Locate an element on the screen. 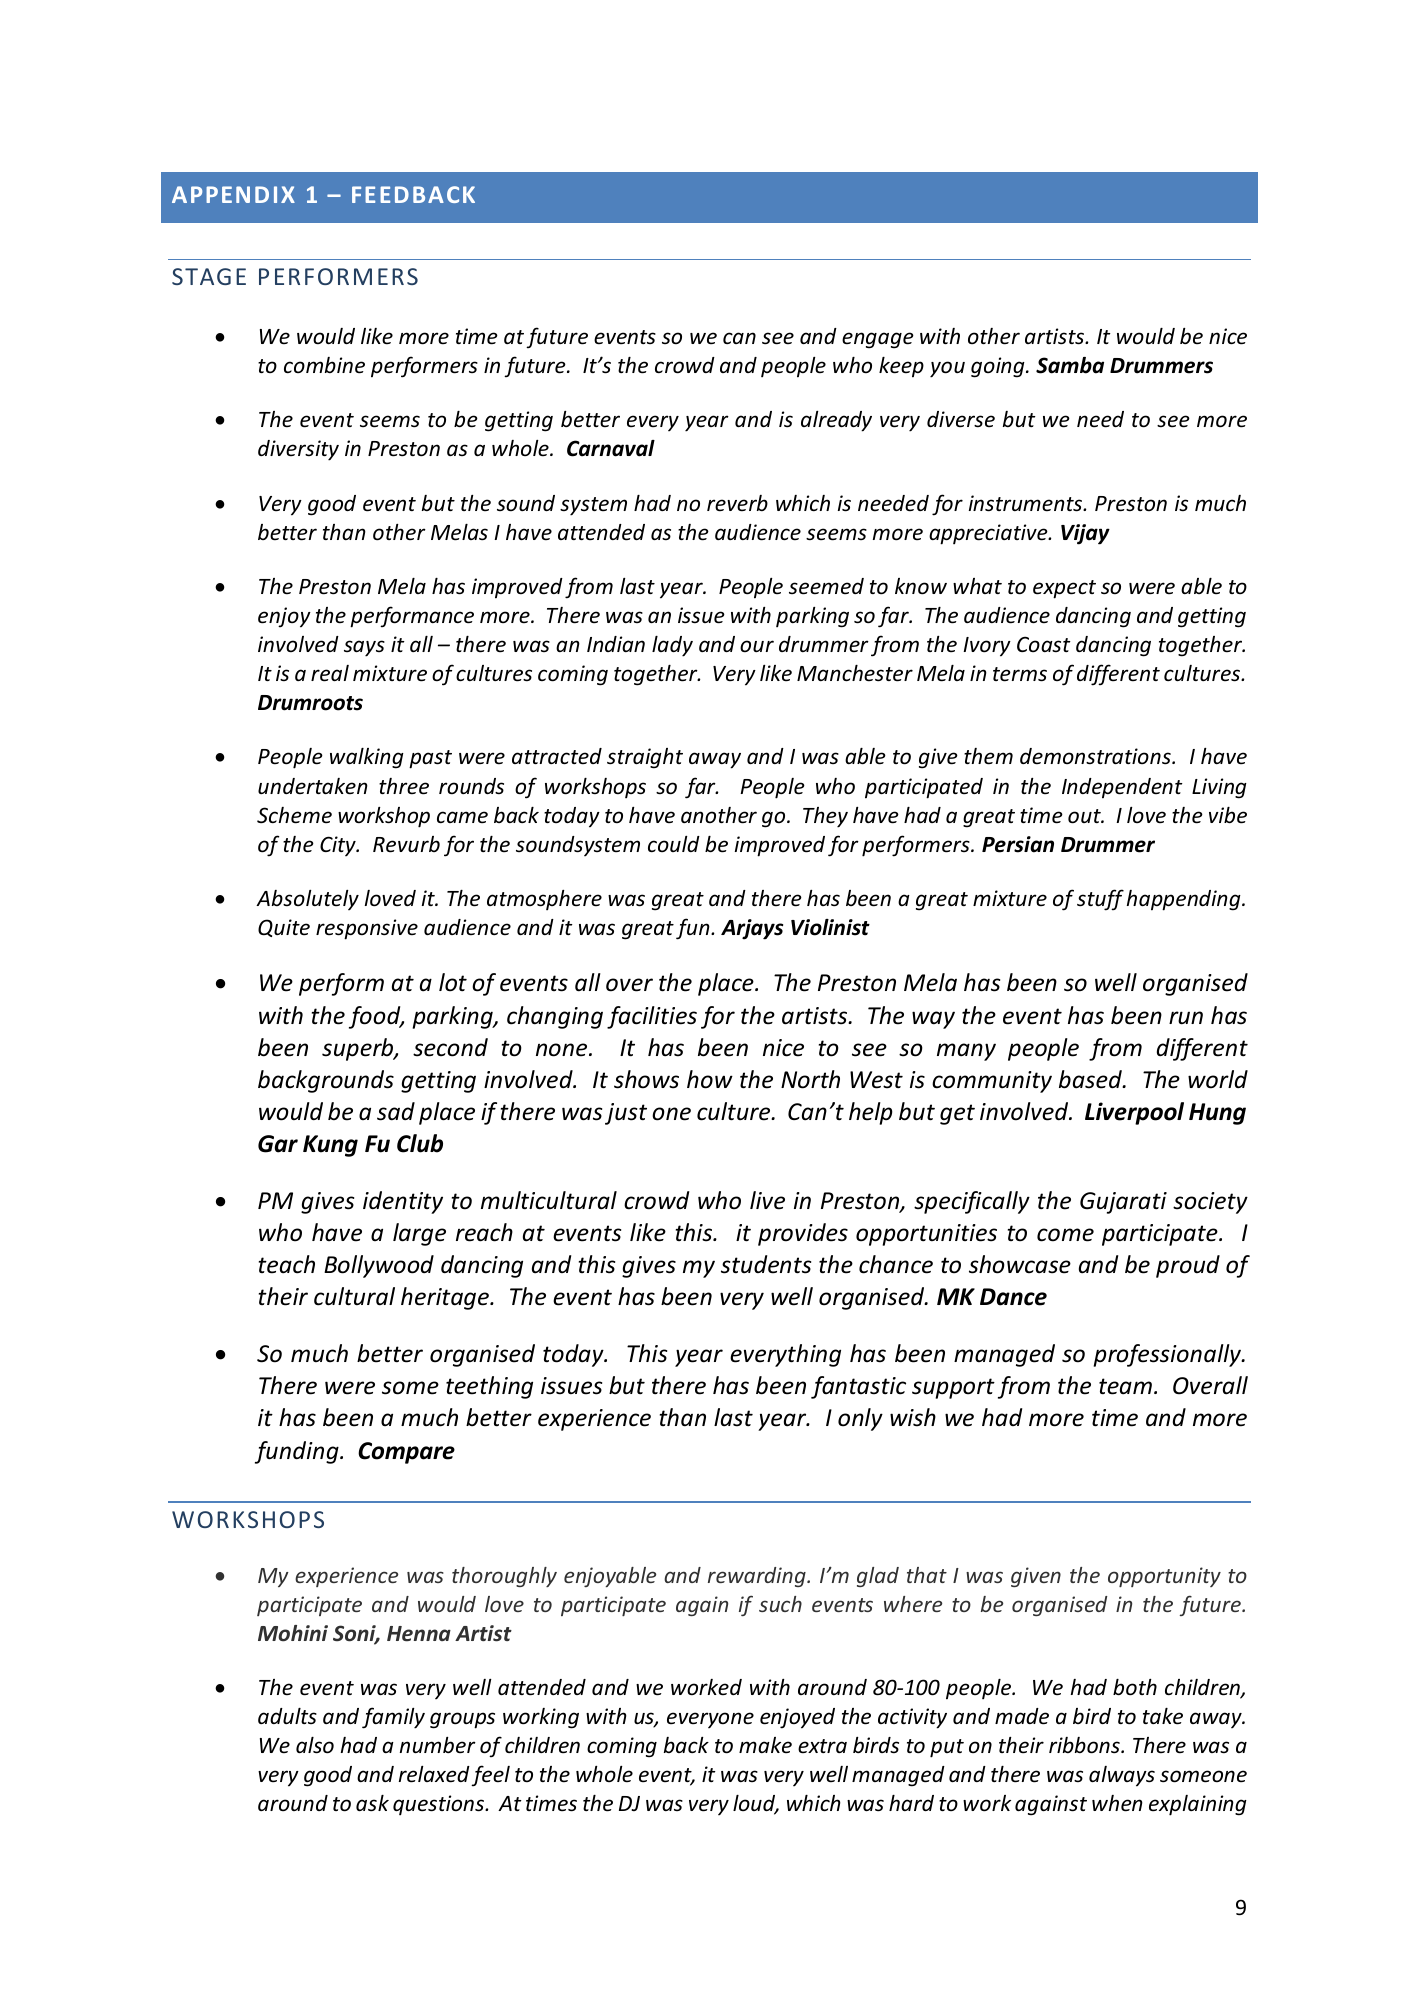 The width and height of the screenshot is (1418, 2006). also is located at coordinates (315, 1745).
